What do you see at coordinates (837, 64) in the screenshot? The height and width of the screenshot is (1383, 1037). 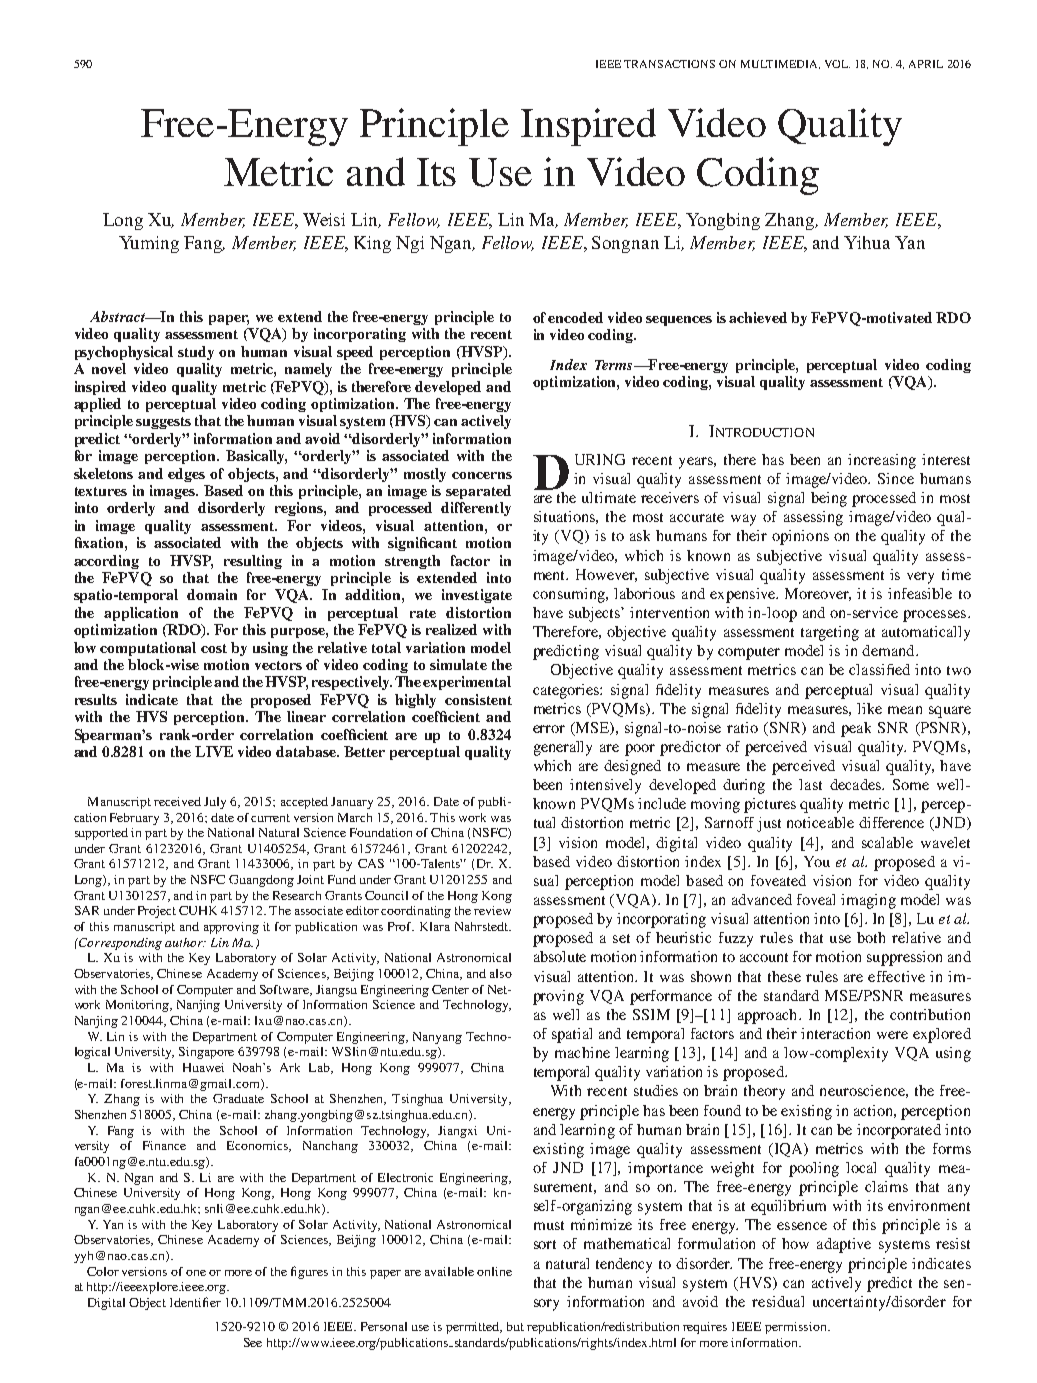 I see `VOL` at bounding box center [837, 64].
